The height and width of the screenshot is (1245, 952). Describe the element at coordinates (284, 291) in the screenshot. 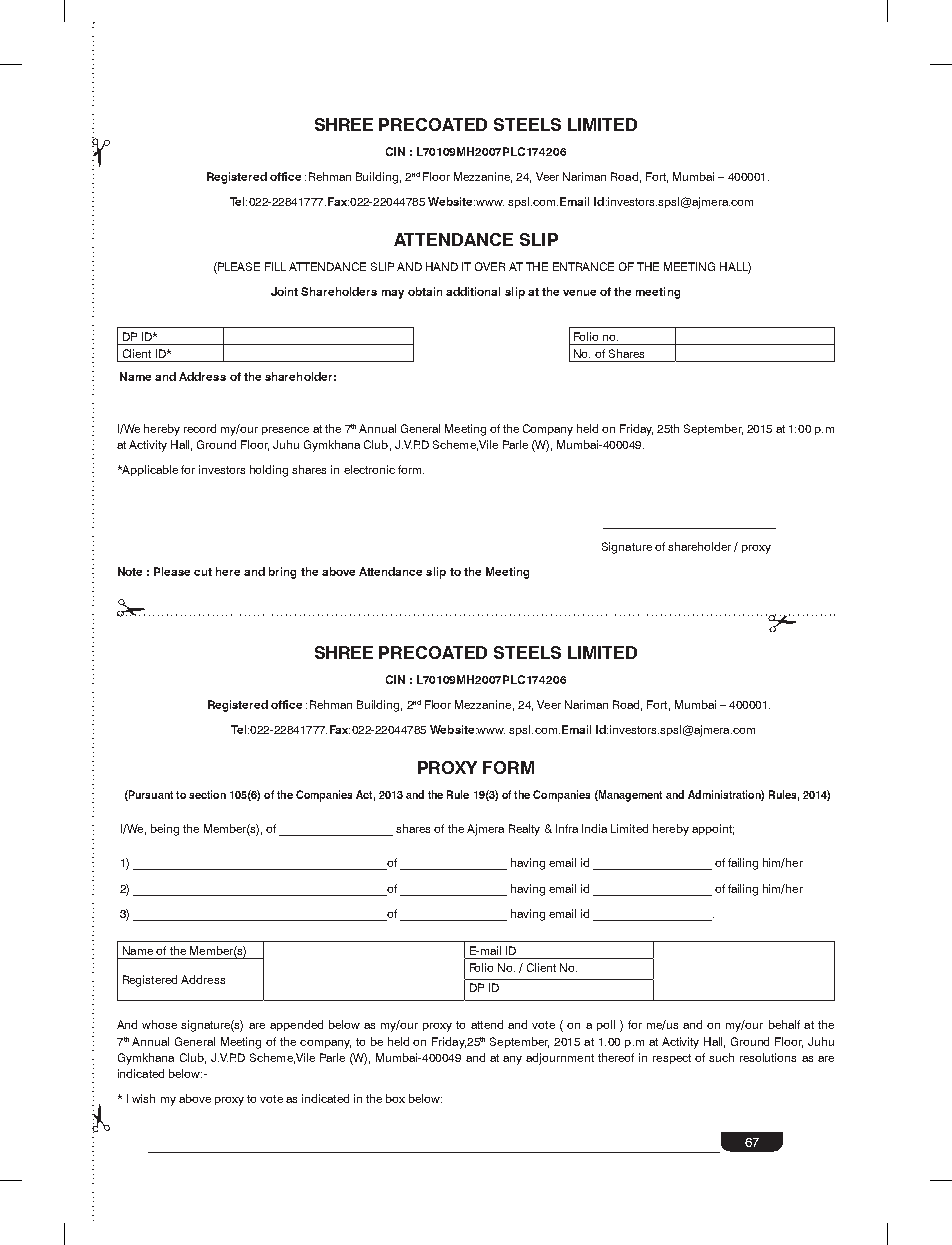

I see `Joint` at that location.
